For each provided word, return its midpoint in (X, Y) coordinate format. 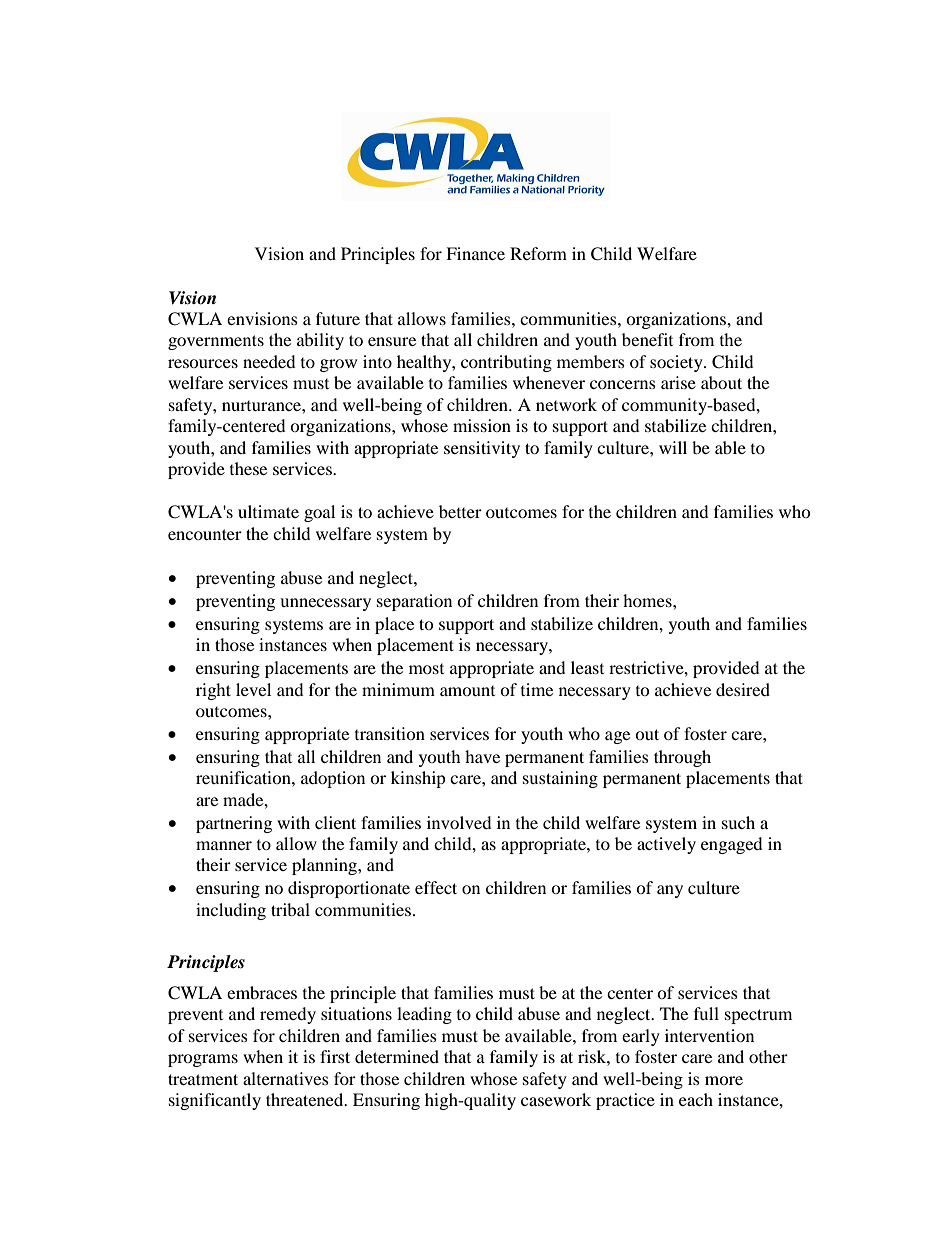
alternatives (286, 1078)
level (253, 689)
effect (436, 887)
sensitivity (482, 449)
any (670, 891)
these (248, 468)
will (673, 447)
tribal (290, 909)
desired (743, 689)
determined (397, 1056)
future (338, 318)
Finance (475, 253)
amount (467, 690)
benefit (647, 339)
